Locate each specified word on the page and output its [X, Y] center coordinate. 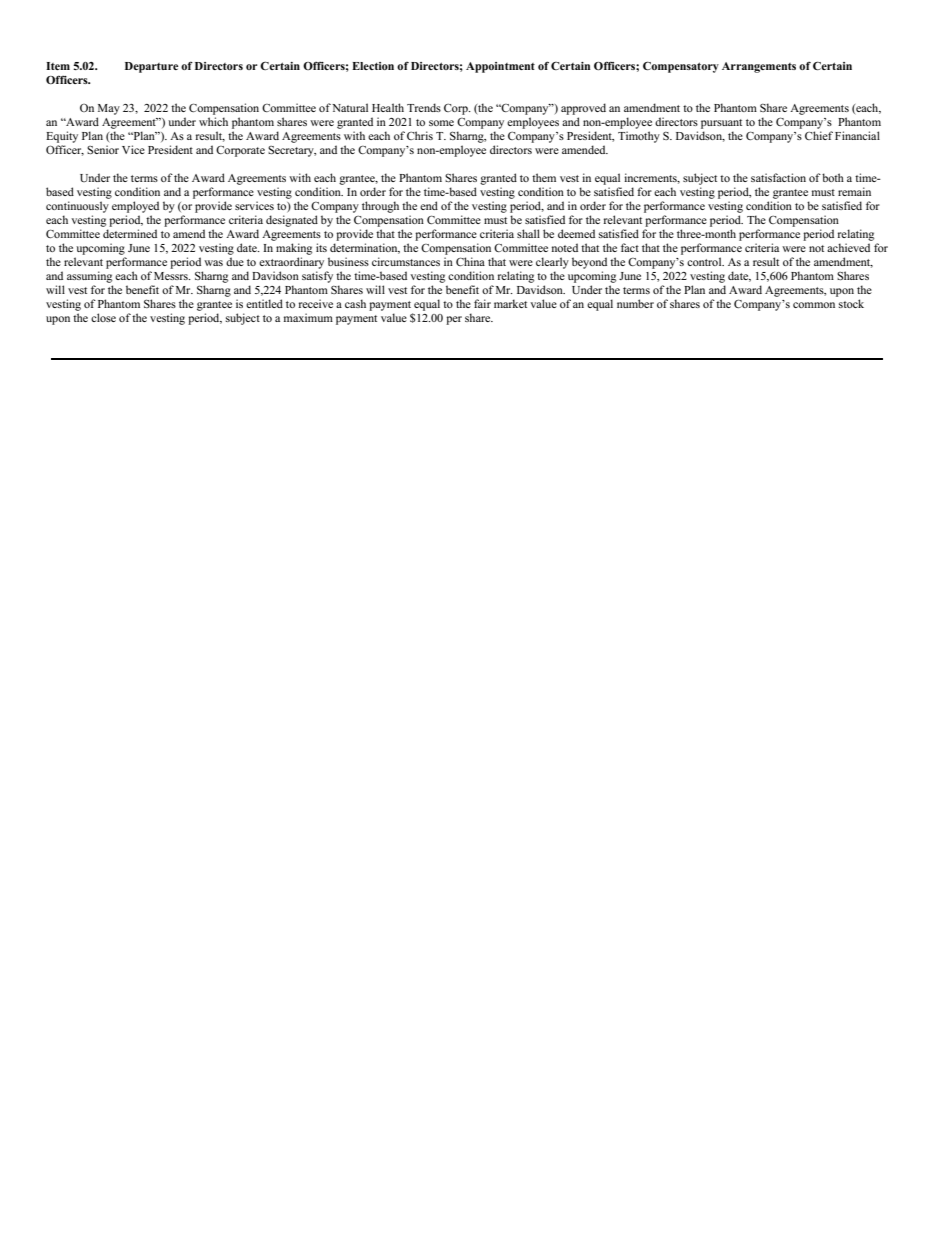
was [213, 263]
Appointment [500, 67]
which [213, 121]
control [705, 261]
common [814, 305]
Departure [151, 67]
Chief [819, 135]
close [103, 317]
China [470, 261]
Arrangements [759, 67]
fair [482, 303]
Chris [420, 135]
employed [135, 207]
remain [854, 191]
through [380, 207]
